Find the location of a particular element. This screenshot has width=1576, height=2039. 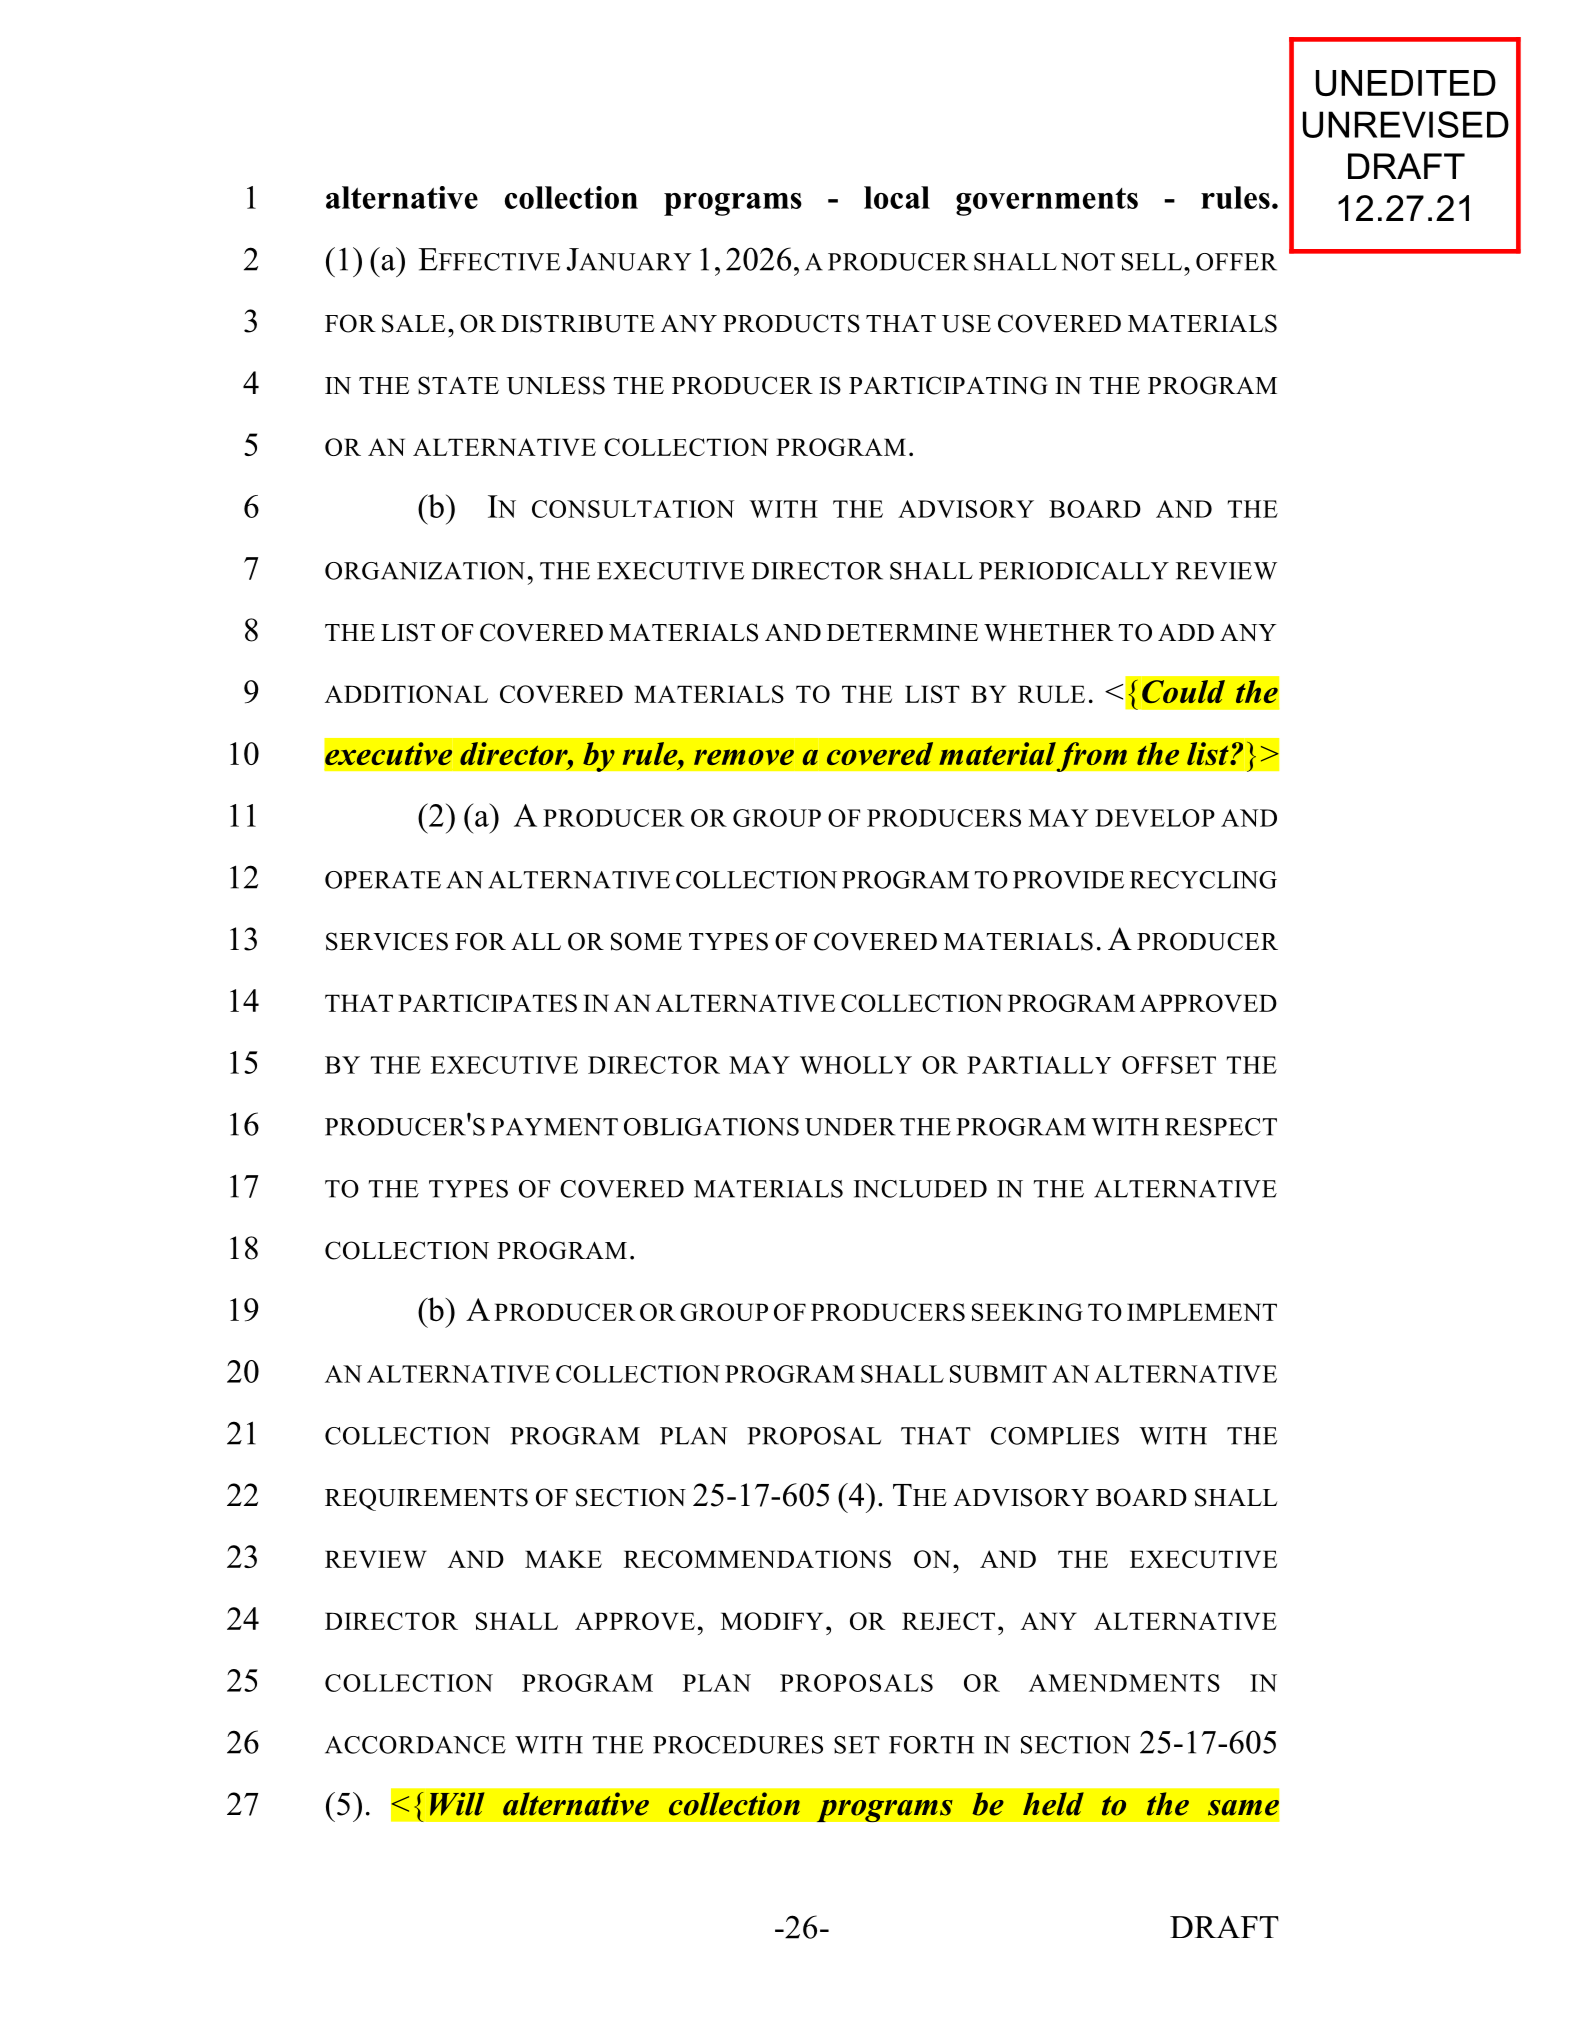

Could is located at coordinates (1183, 691).
